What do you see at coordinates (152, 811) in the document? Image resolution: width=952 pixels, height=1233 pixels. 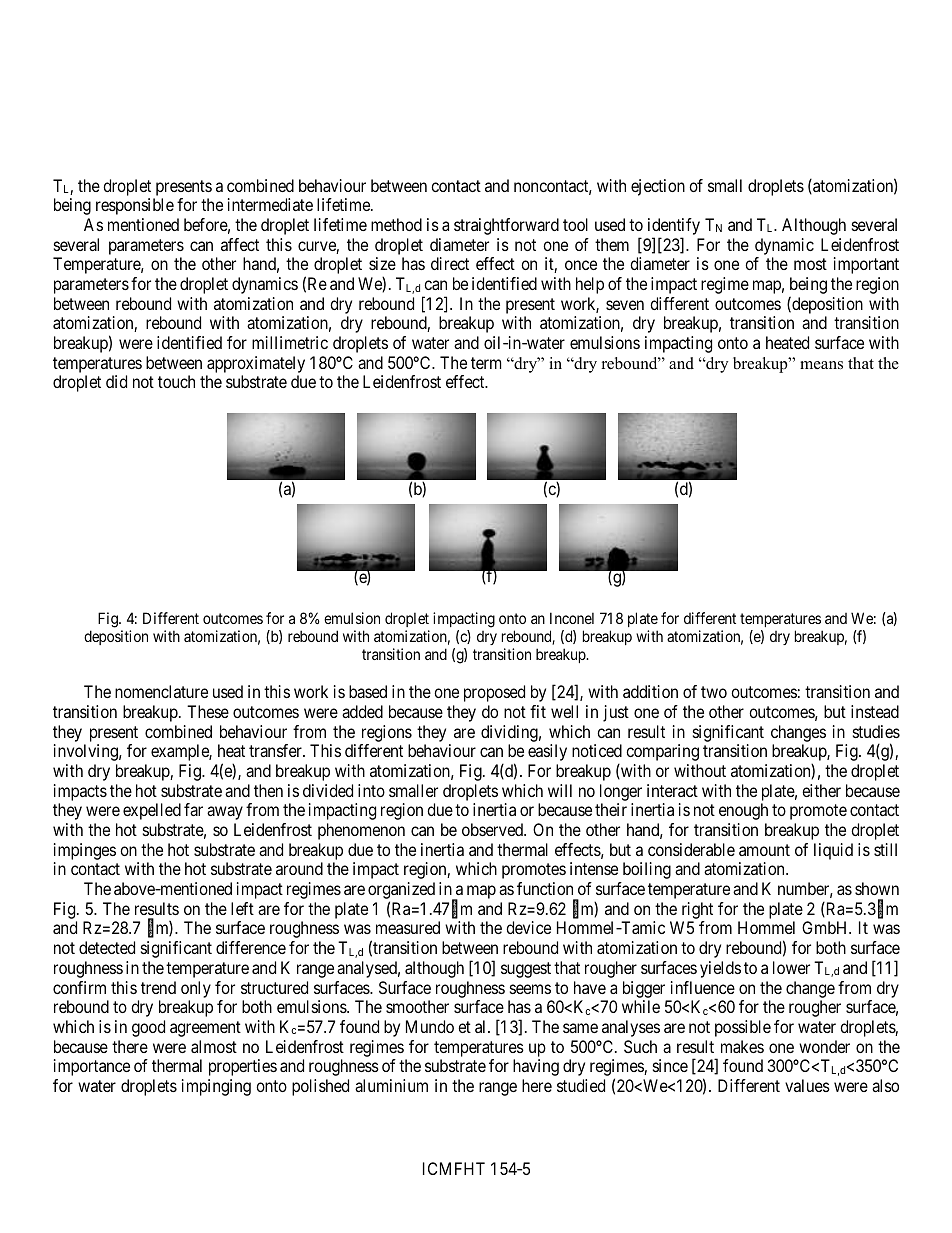 I see `expelled` at bounding box center [152, 811].
